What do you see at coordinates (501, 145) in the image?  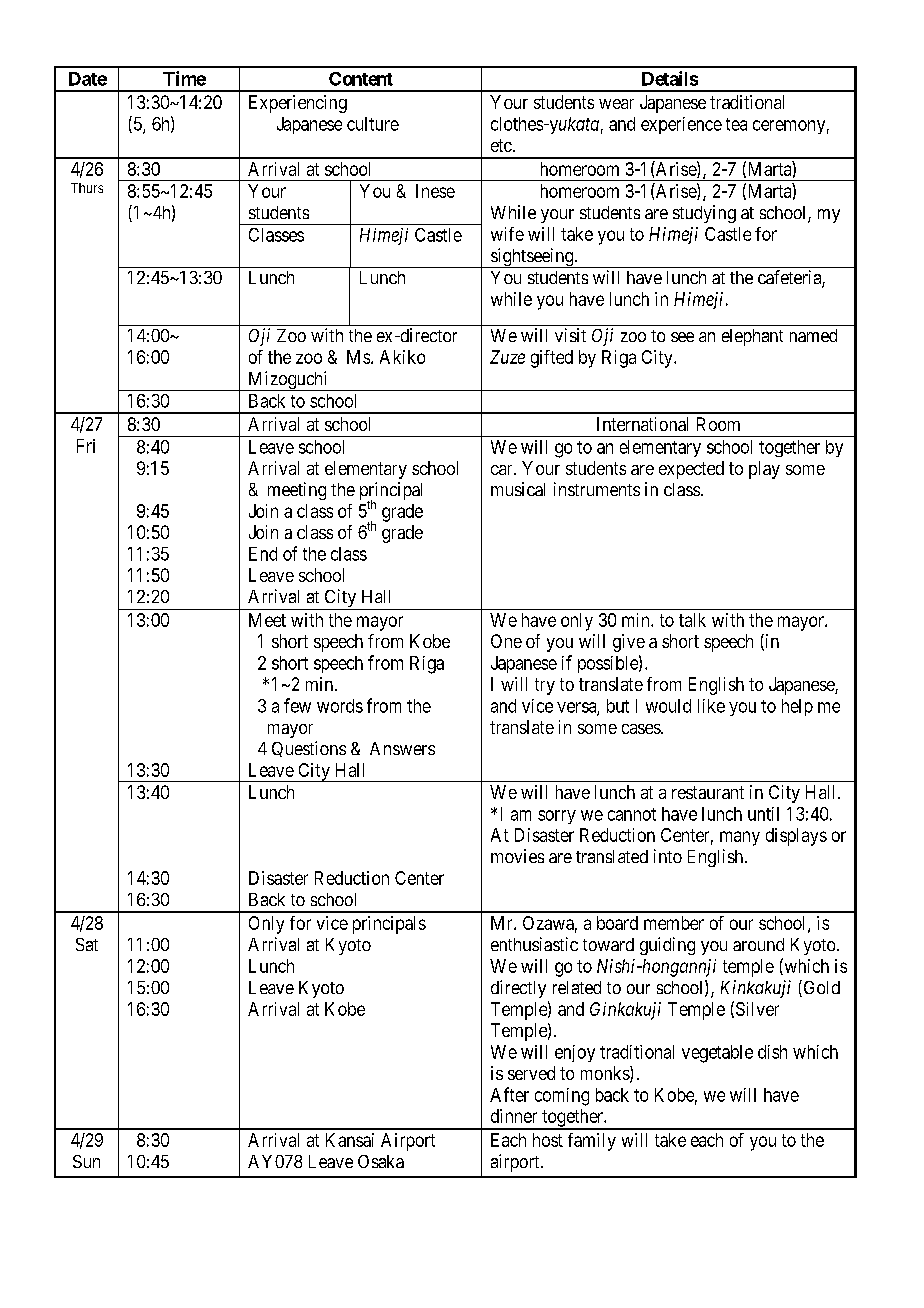 I see `etc` at bounding box center [501, 145].
